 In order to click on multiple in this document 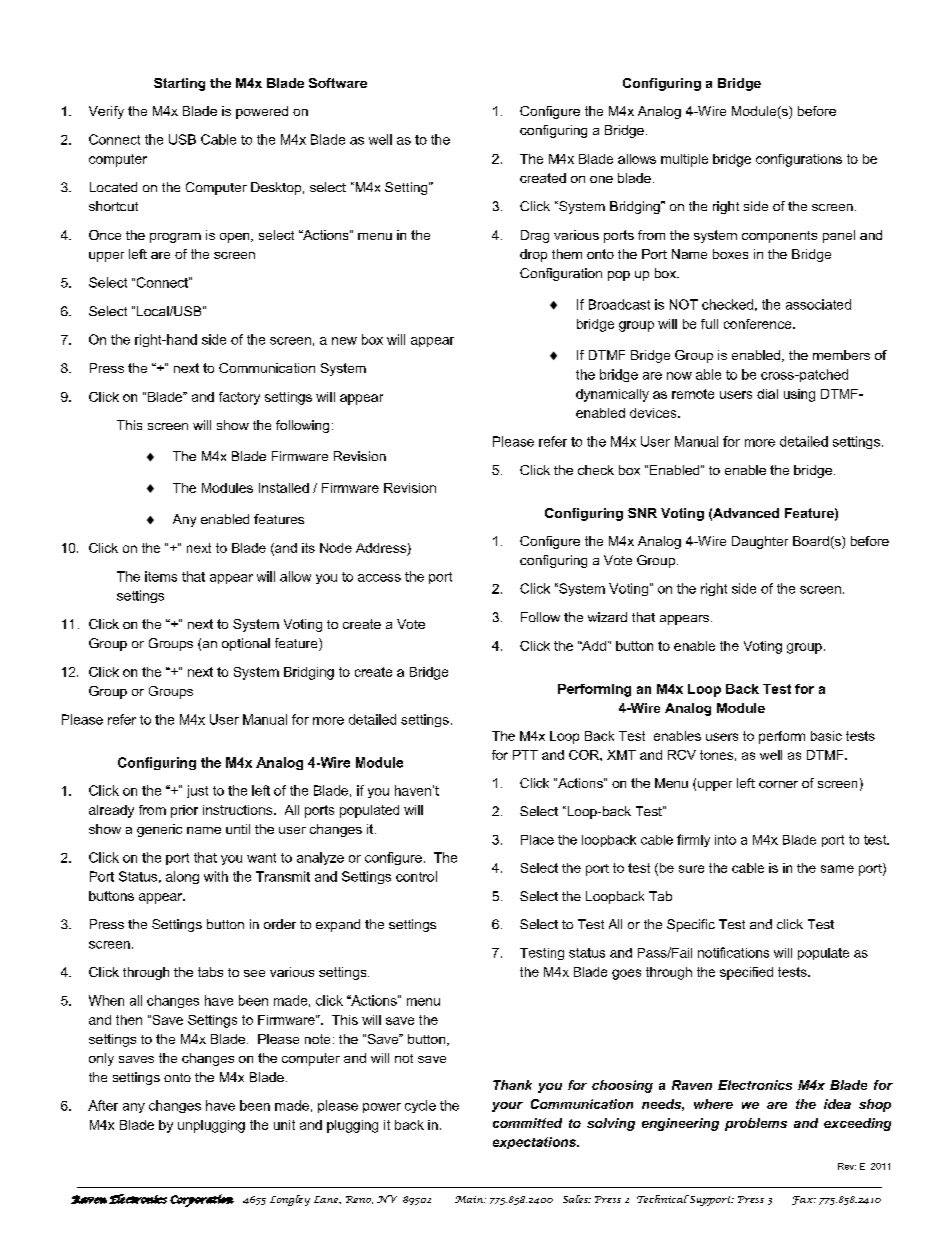, I will do `click(684, 160)`.
